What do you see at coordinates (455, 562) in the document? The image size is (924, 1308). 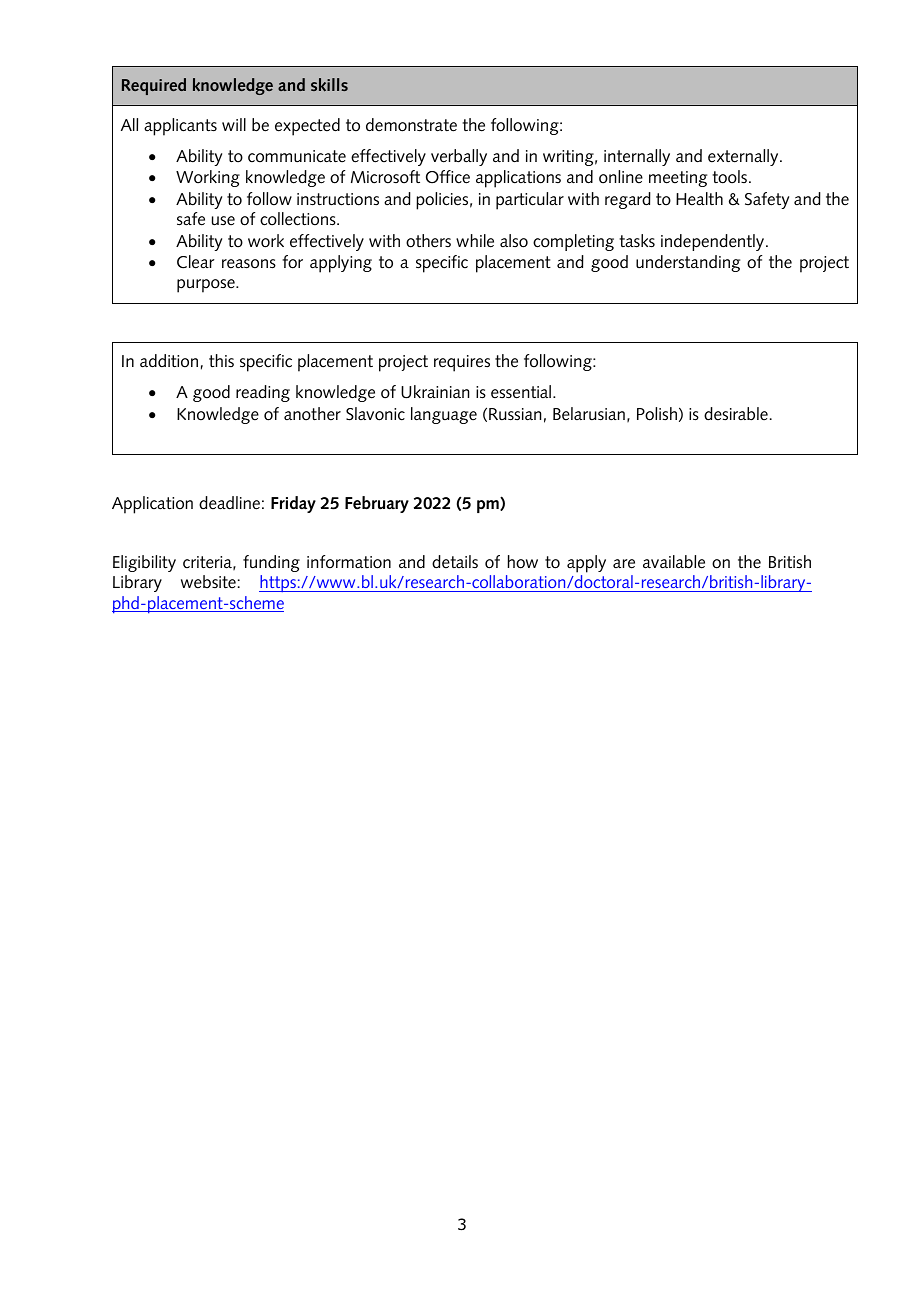 I see `details` at bounding box center [455, 562].
